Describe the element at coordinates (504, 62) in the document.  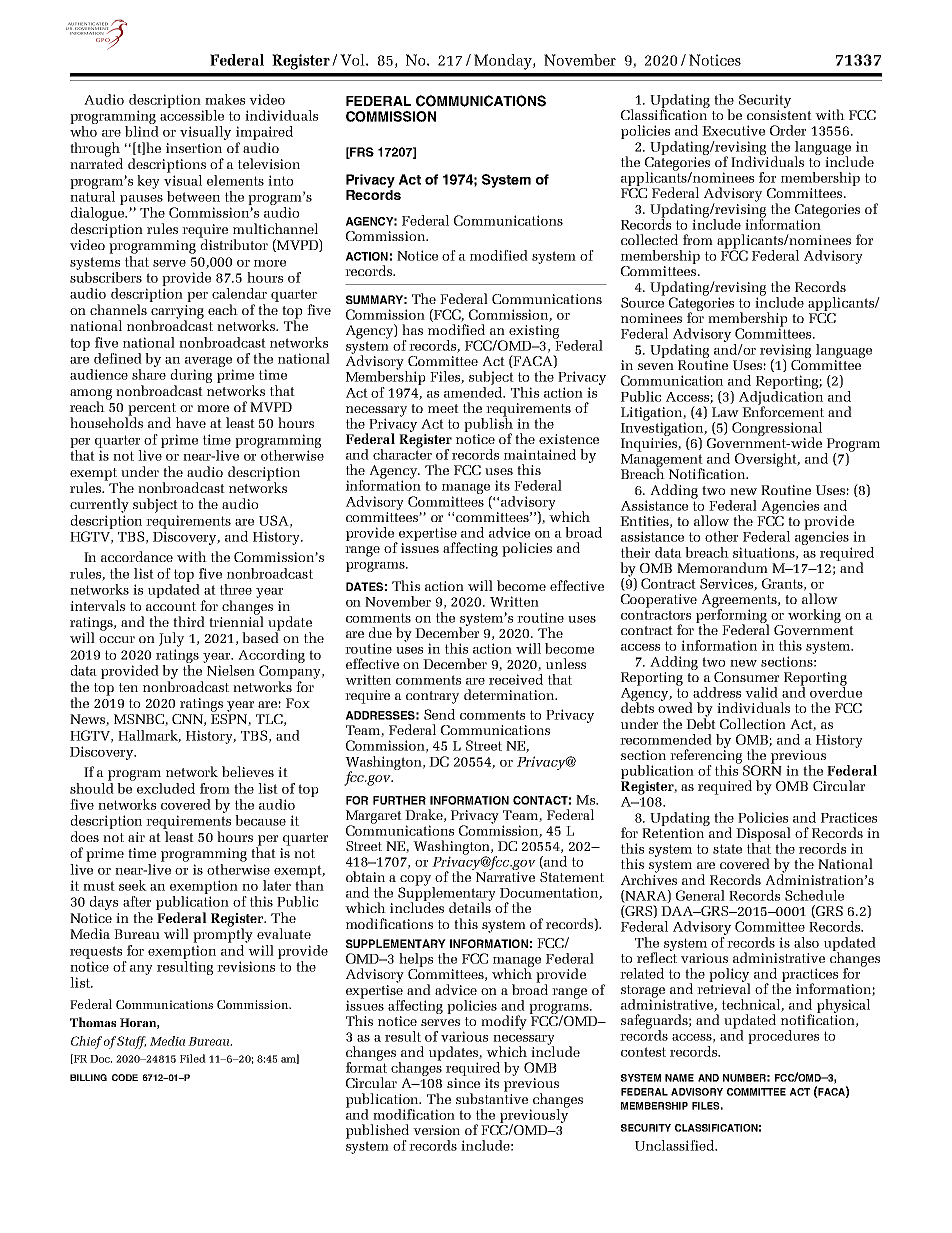
I see `Monday` at that location.
